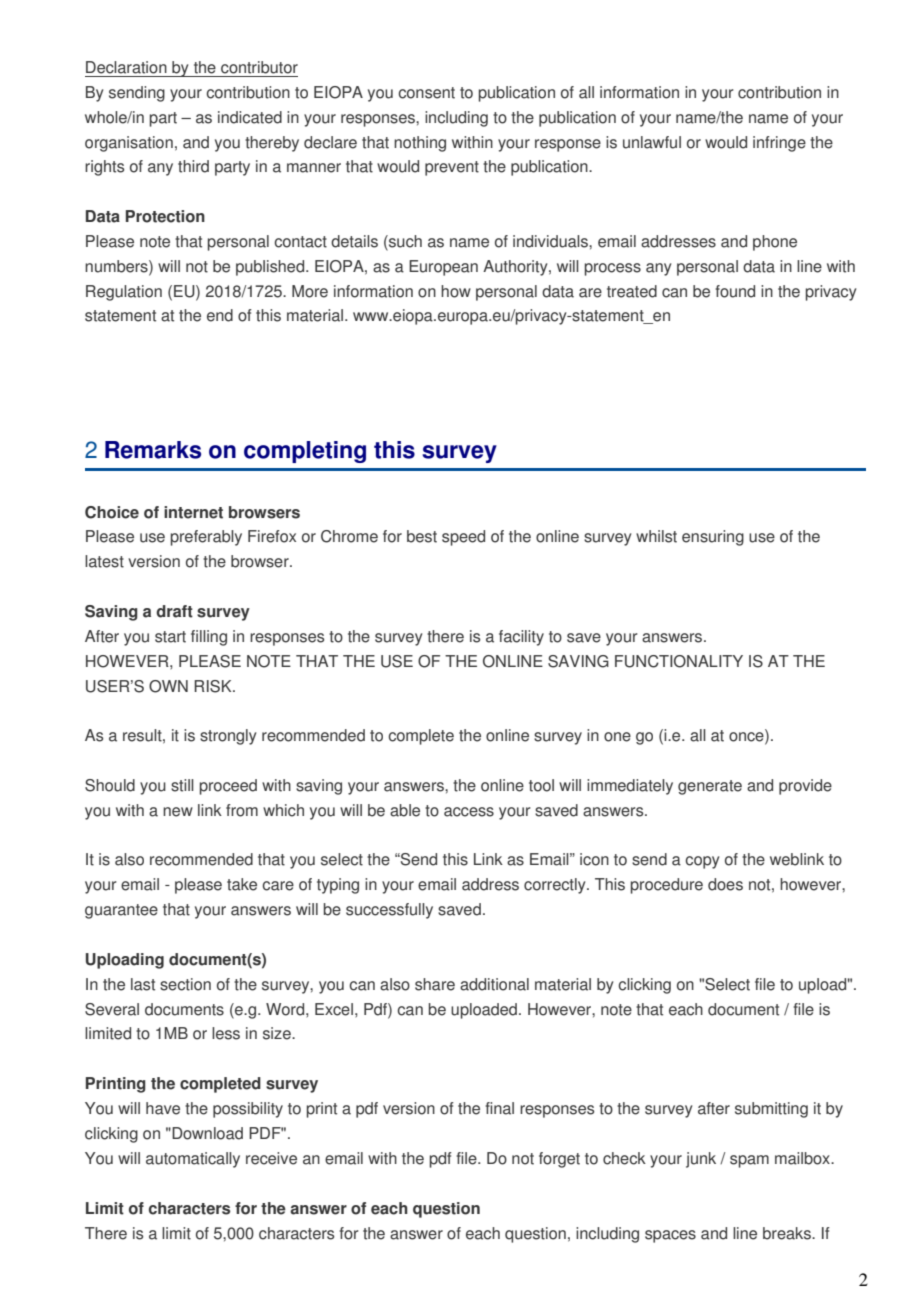 The width and height of the screenshot is (924, 1308). I want to click on facility, so click(521, 638).
